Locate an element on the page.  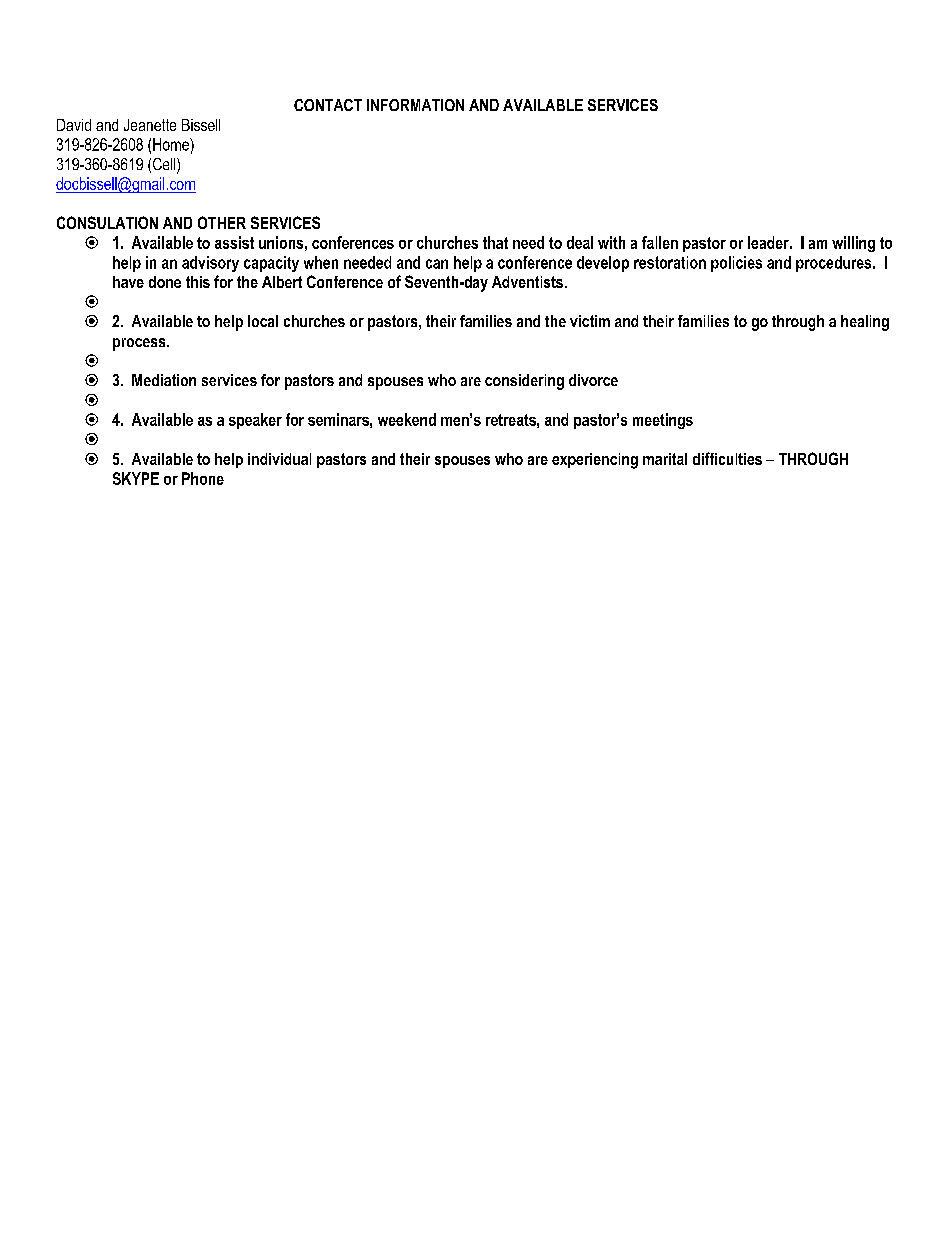
CONTACT is located at coordinates (328, 105).
